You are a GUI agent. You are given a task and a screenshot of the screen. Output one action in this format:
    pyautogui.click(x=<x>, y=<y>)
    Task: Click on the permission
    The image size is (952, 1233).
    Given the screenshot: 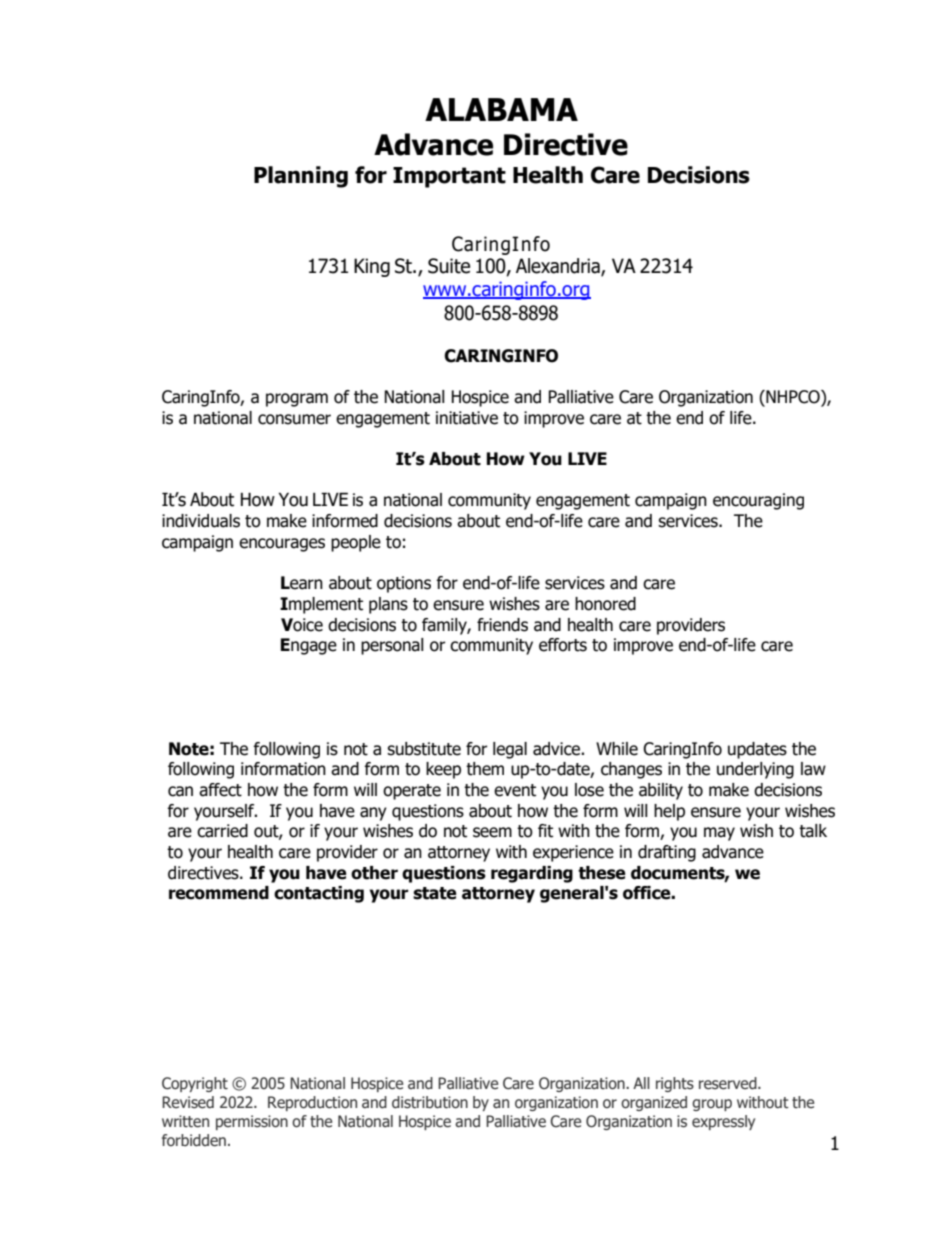 What is the action you would take?
    pyautogui.click(x=252, y=1122)
